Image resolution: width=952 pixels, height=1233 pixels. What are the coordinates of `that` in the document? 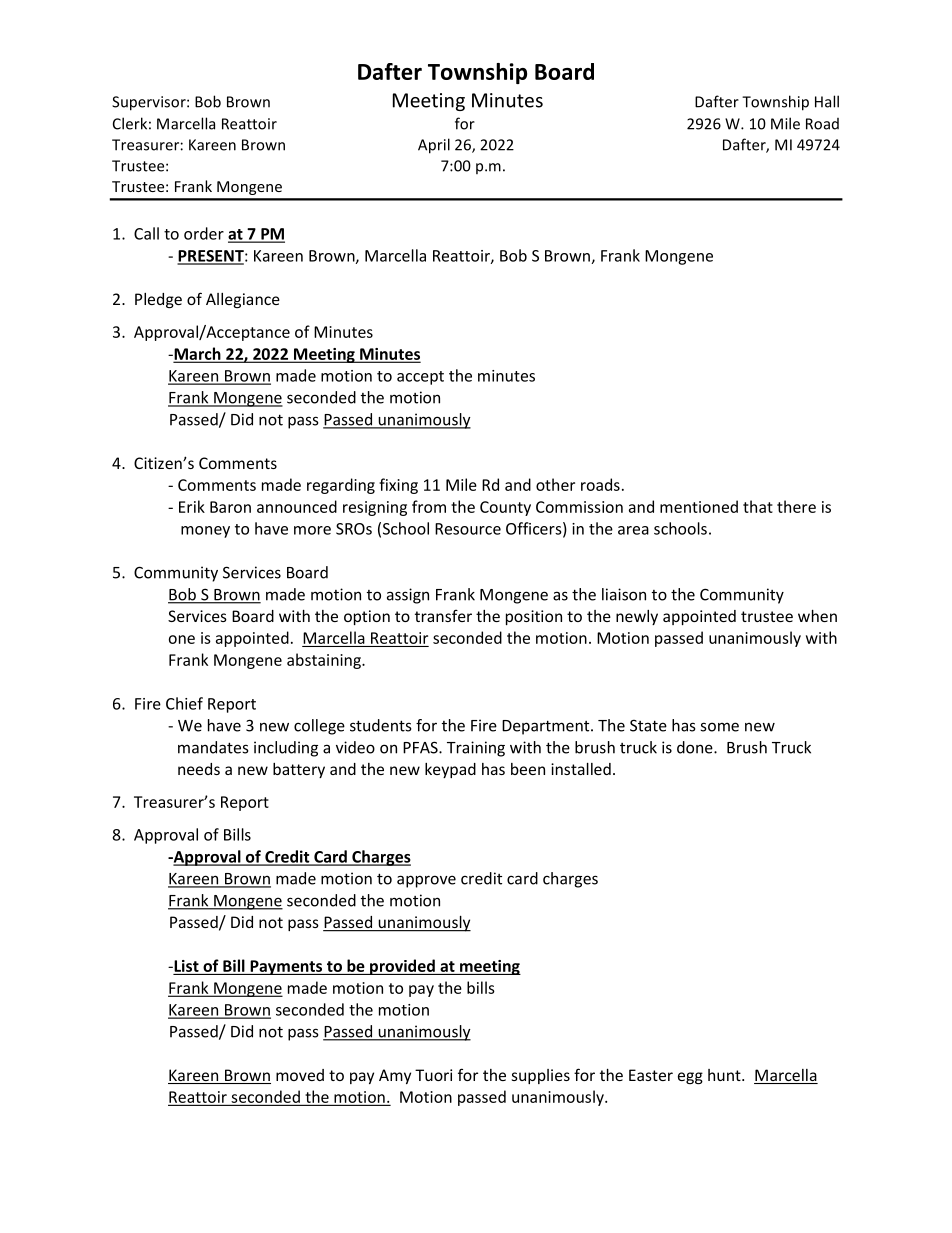 It's located at (758, 506).
